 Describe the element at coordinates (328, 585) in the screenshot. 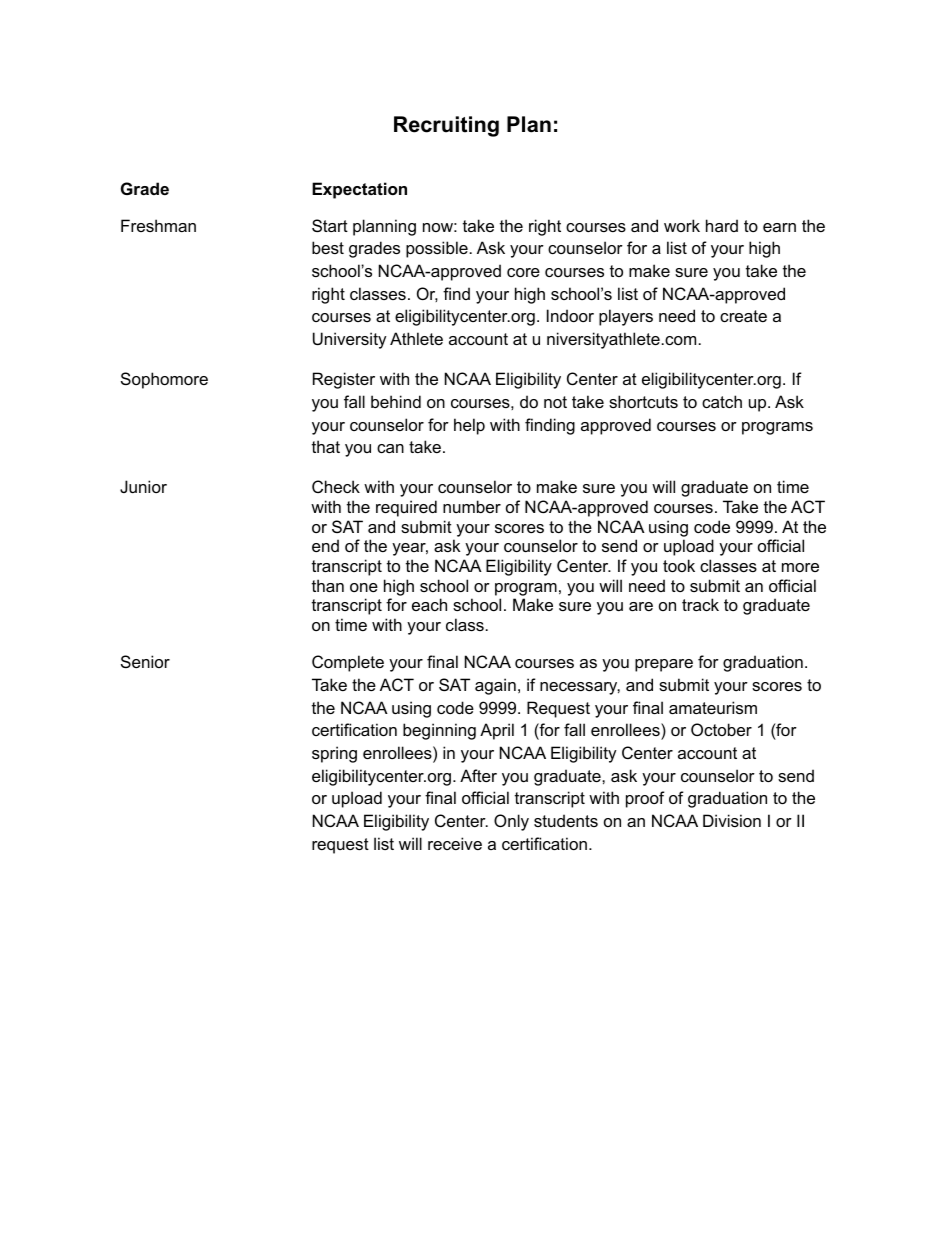

I see `than` at that location.
